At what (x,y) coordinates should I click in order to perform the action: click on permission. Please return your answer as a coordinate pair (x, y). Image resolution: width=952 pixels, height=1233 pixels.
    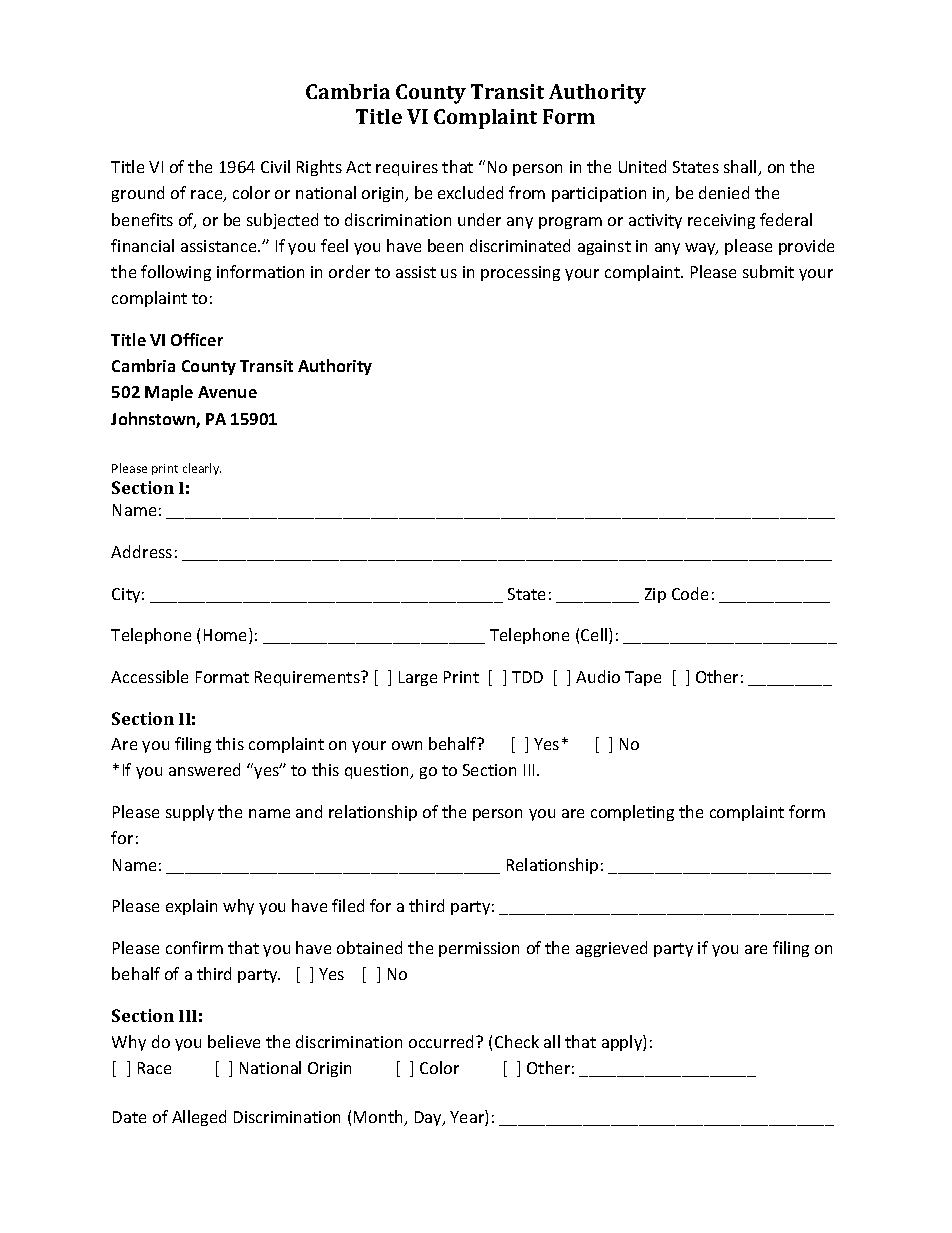
    Looking at the image, I should click on (479, 949).
